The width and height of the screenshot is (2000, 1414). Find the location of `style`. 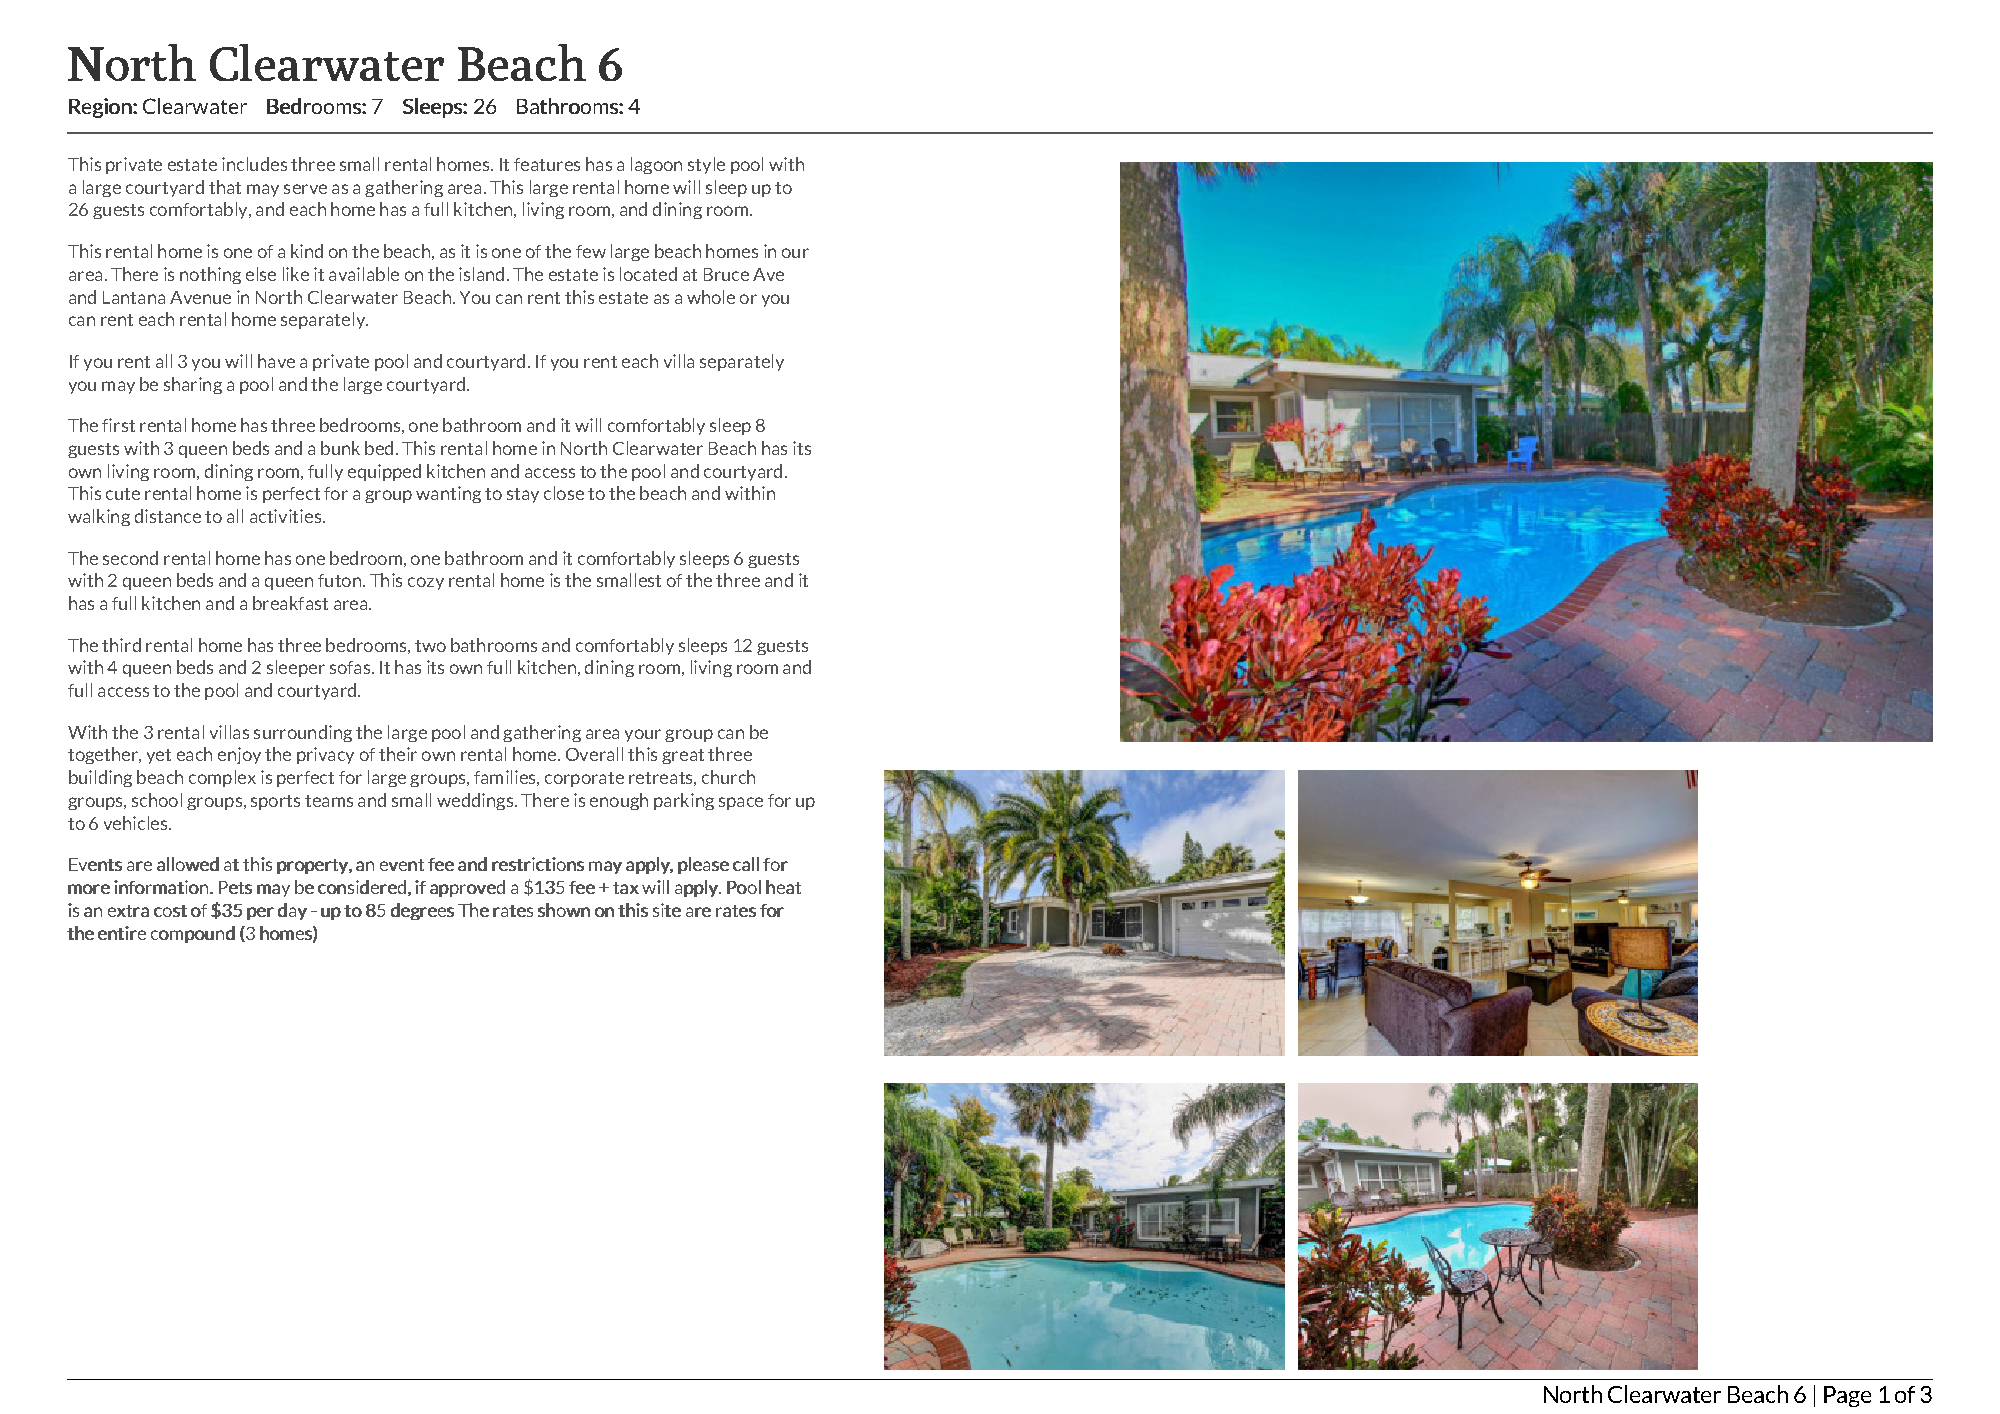

style is located at coordinates (706, 165).
